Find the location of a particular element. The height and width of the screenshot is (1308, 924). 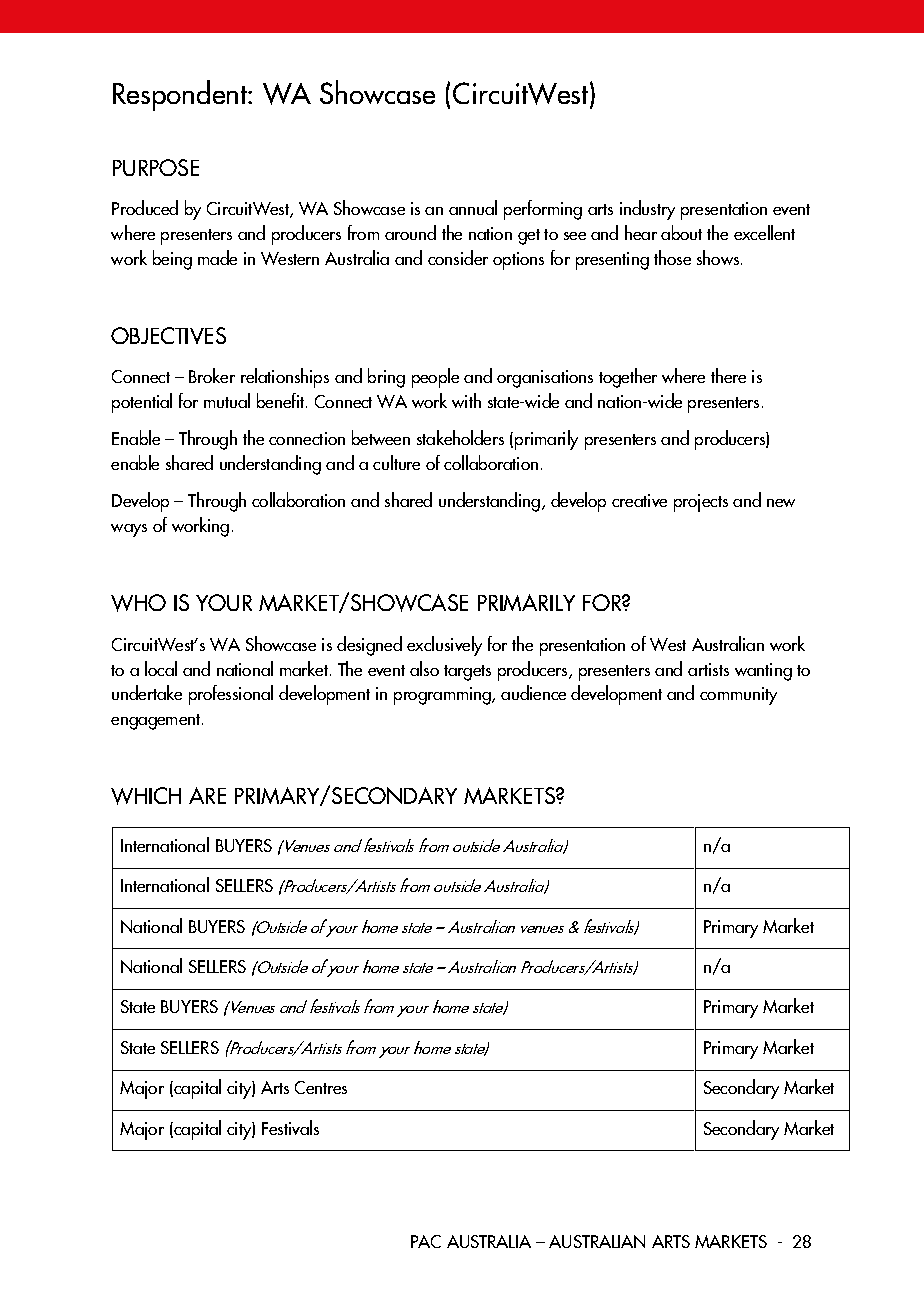

Centres is located at coordinates (321, 1087).
